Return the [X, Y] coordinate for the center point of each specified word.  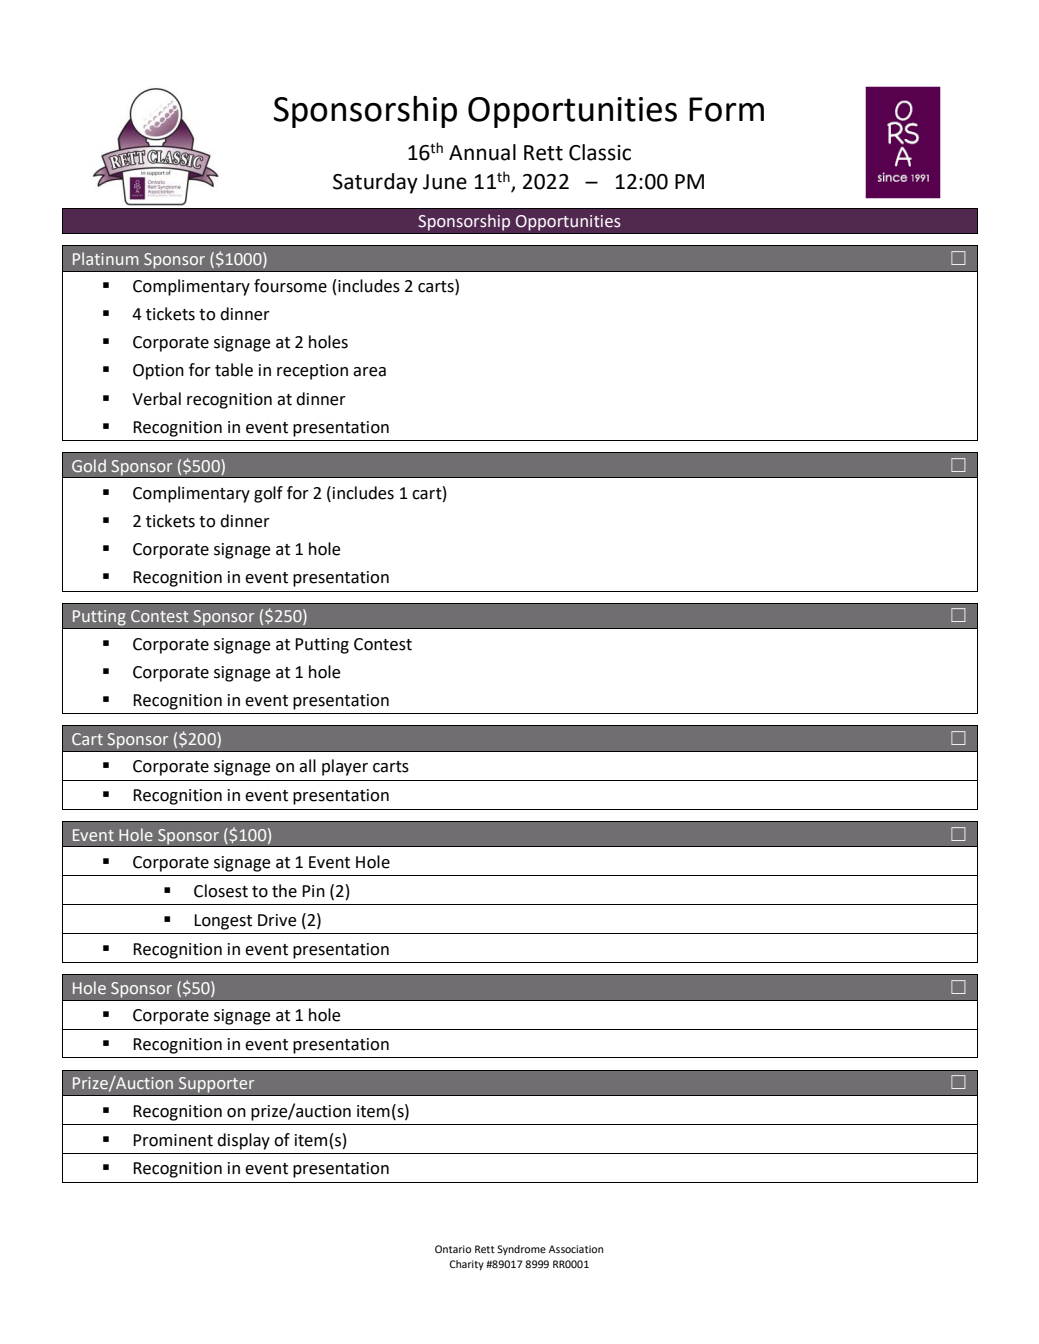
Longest [223, 922]
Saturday [375, 183]
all [307, 766]
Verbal [156, 399]
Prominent [173, 1140]
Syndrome [521, 1250]
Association [576, 1249]
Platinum [106, 258]
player [345, 767]
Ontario [453, 1249]
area [369, 372]
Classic [600, 152]
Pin [313, 891]
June [445, 182]
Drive [277, 920]
